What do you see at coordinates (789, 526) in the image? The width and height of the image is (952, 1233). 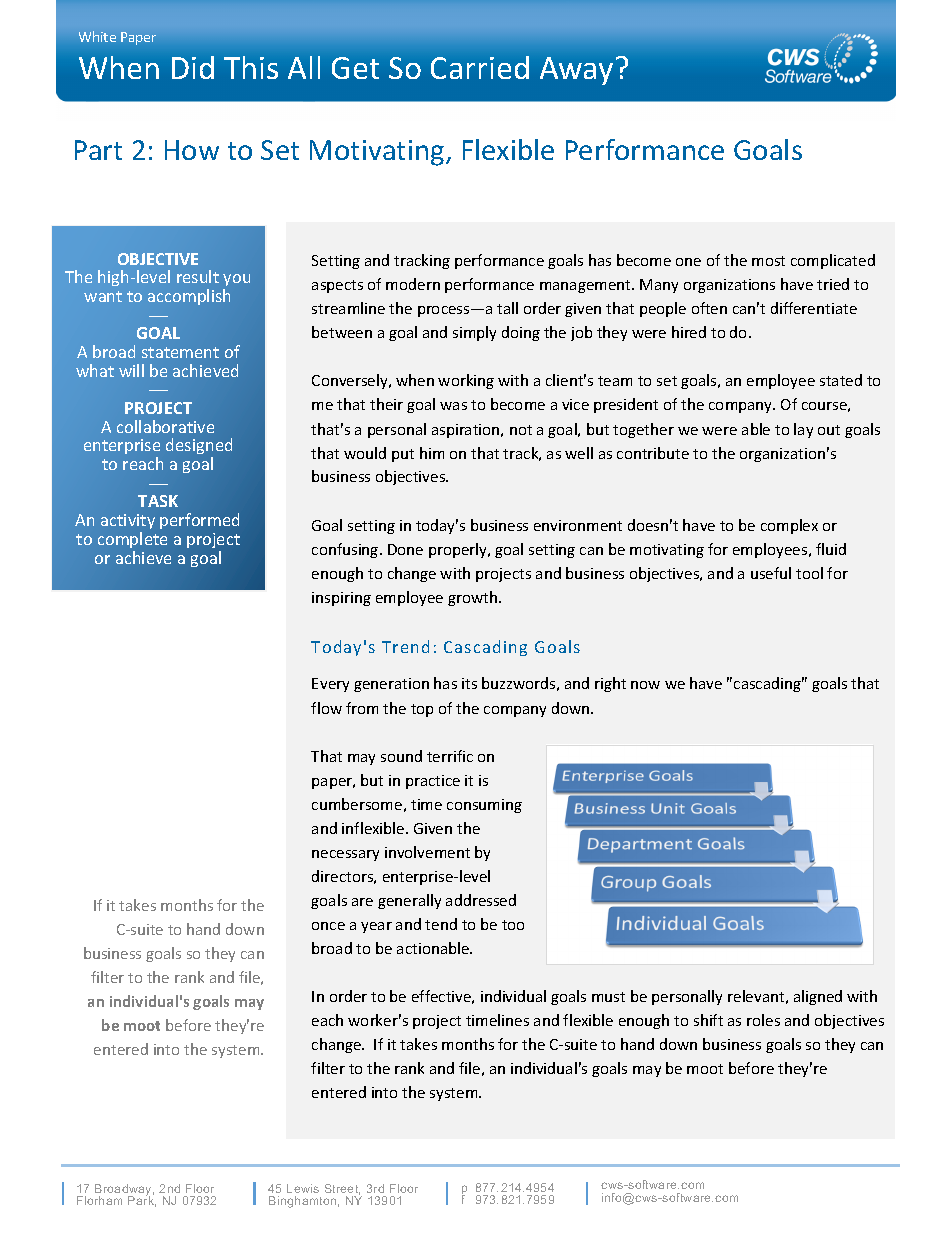 I see `complex` at bounding box center [789, 526].
